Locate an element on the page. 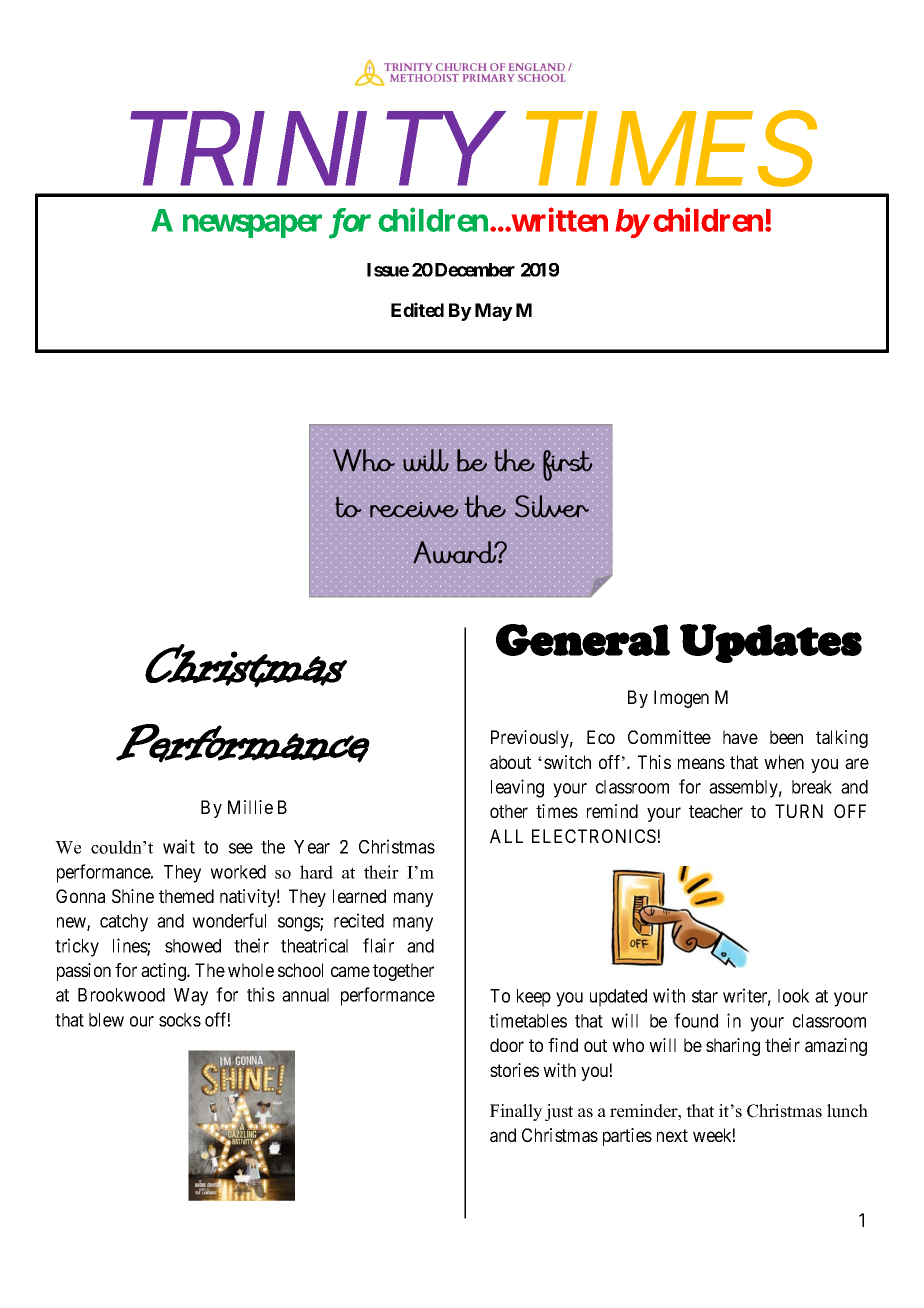 This document has height=1308, width=924. TURN is located at coordinates (799, 811).
